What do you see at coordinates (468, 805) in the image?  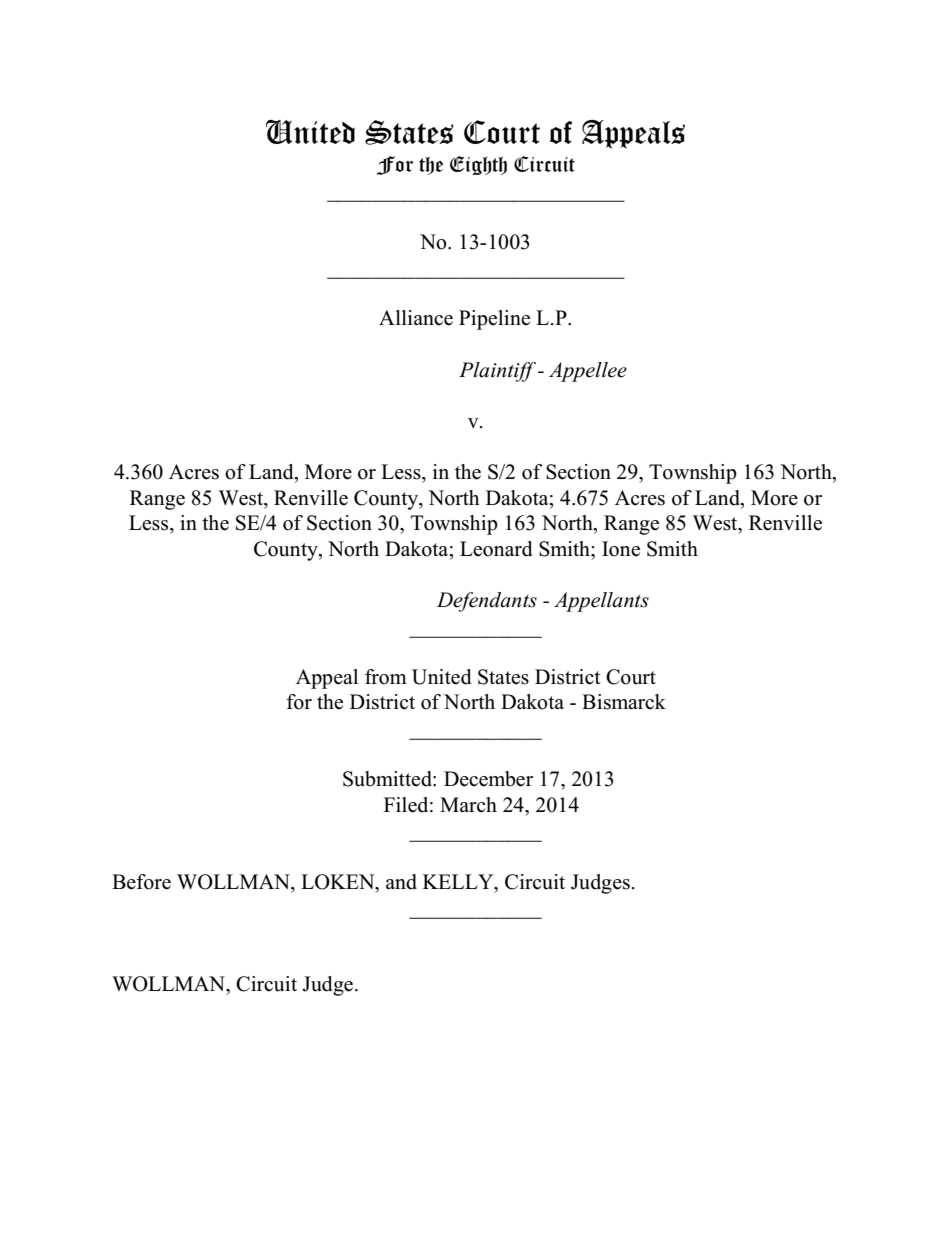 I see `March` at bounding box center [468, 805].
